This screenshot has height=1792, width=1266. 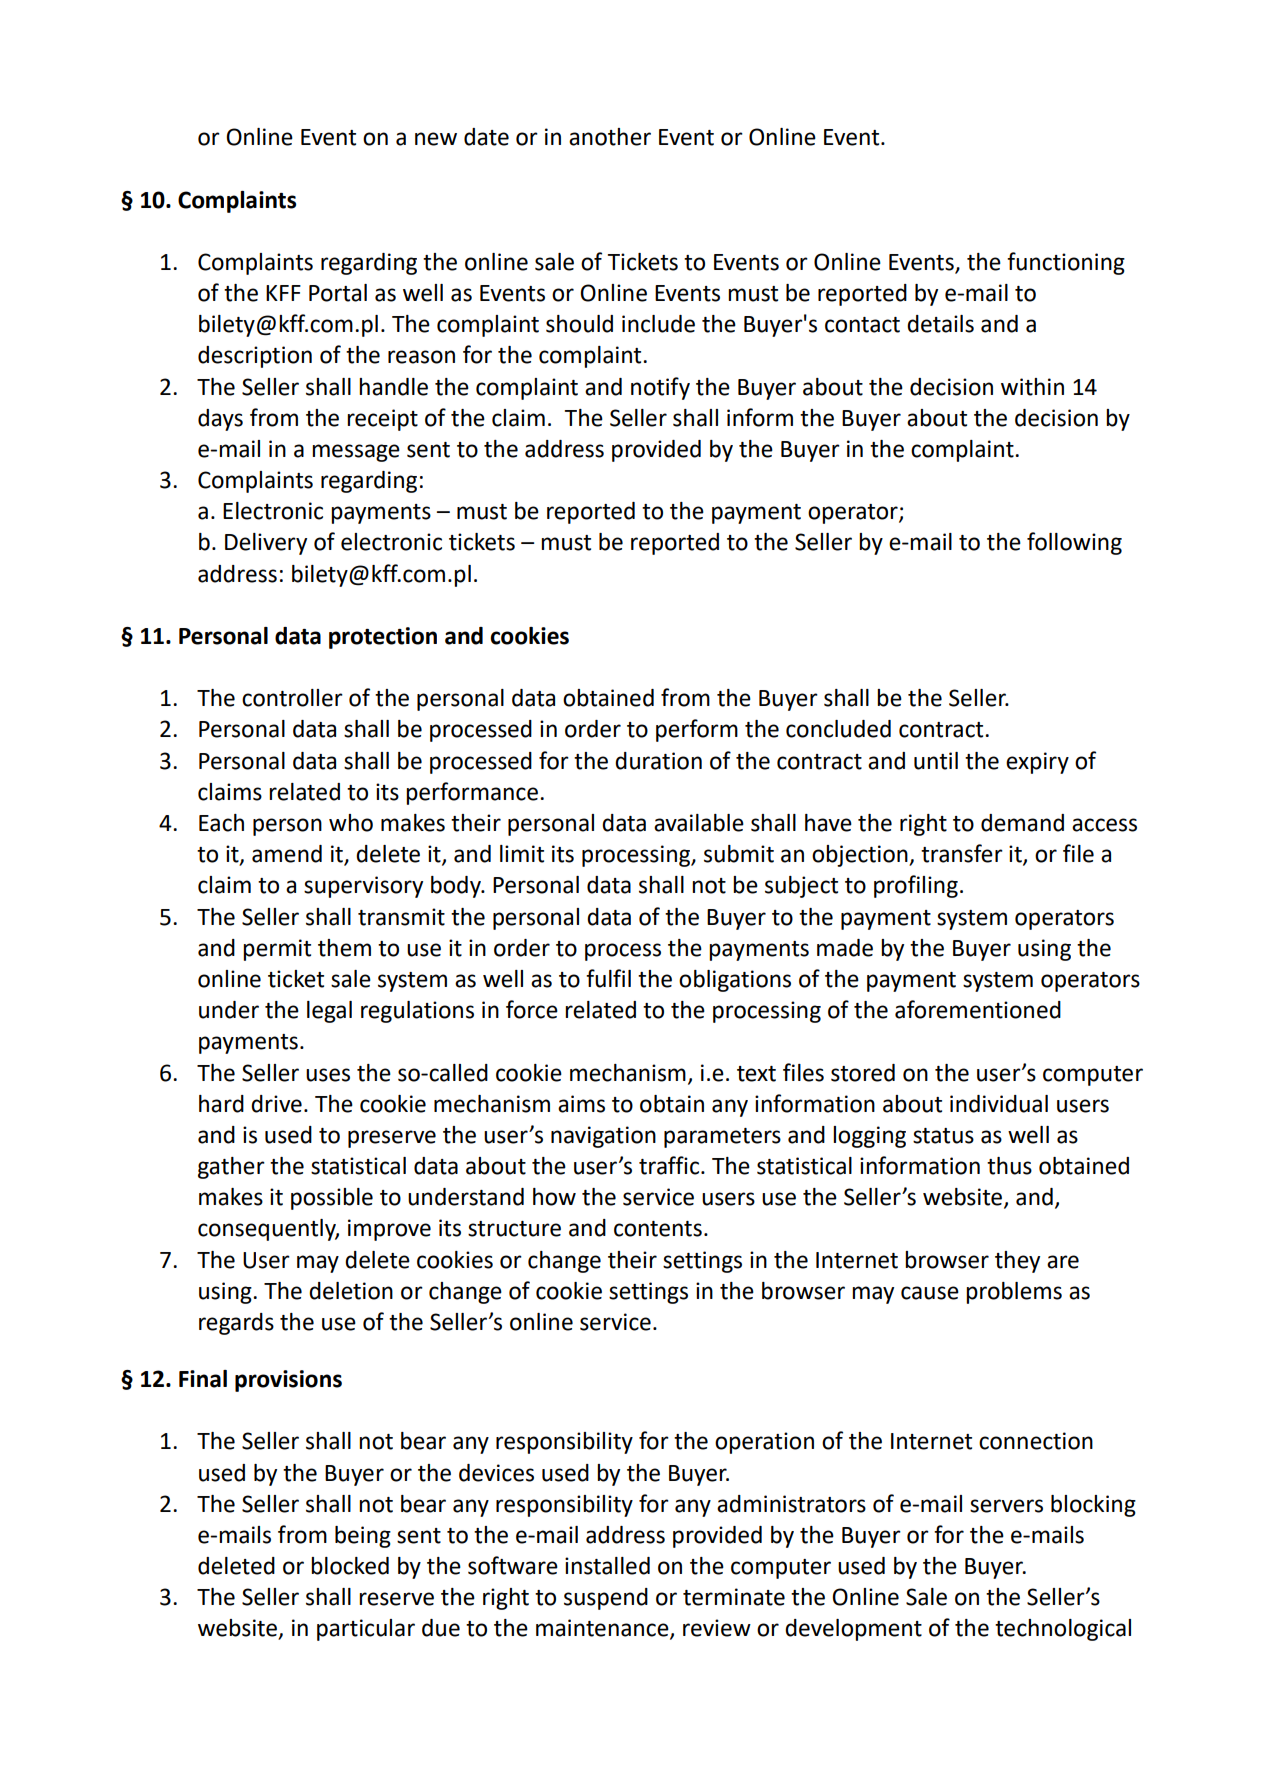 I want to click on suspend, so click(x=606, y=1599).
